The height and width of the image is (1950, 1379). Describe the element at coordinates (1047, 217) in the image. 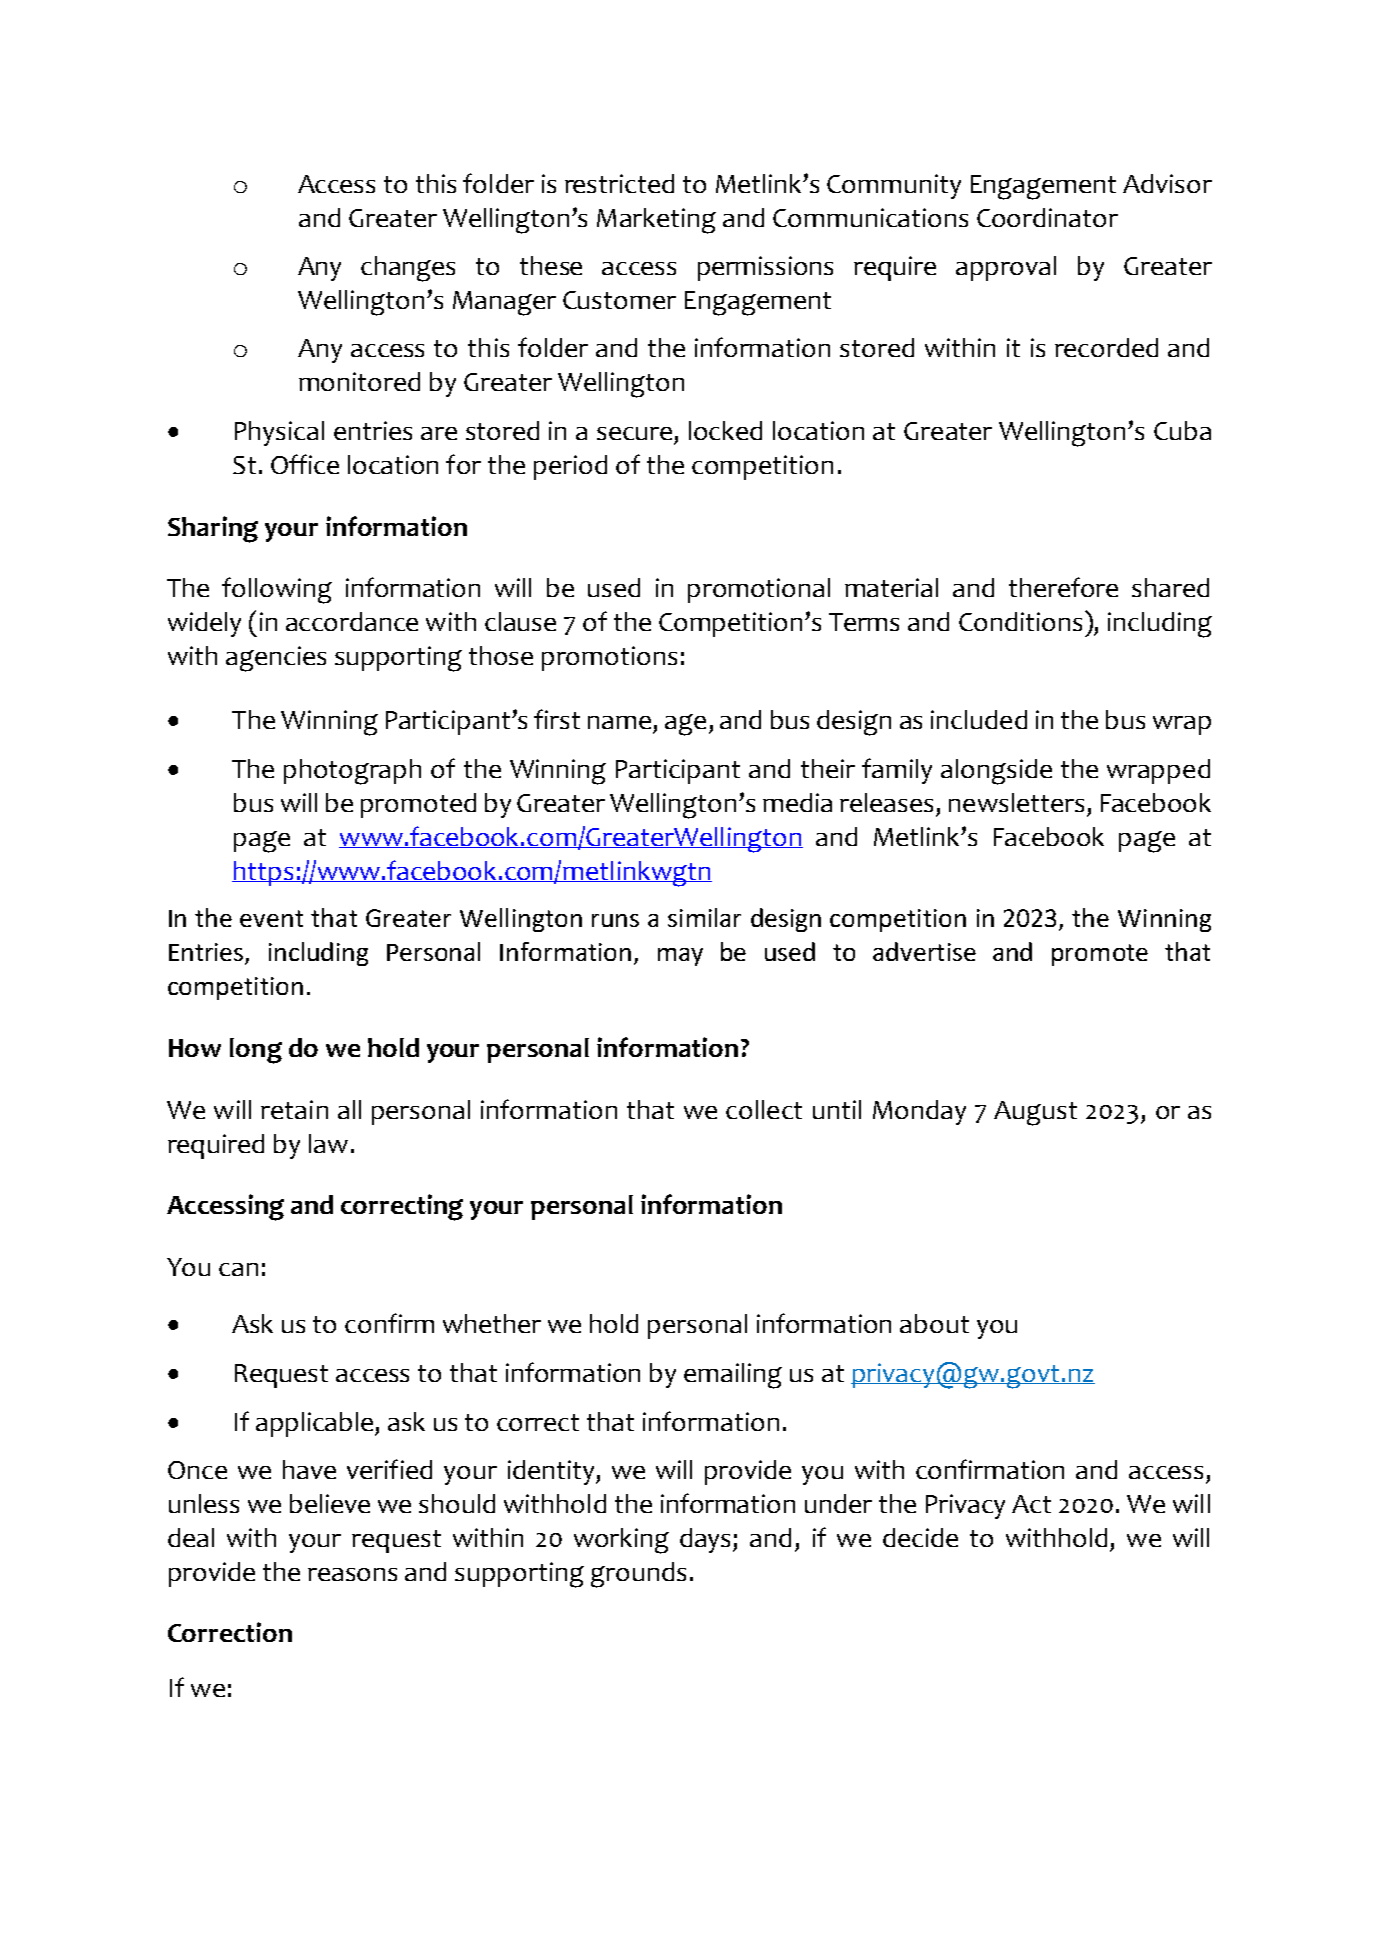

I see `Coordinator` at that location.
